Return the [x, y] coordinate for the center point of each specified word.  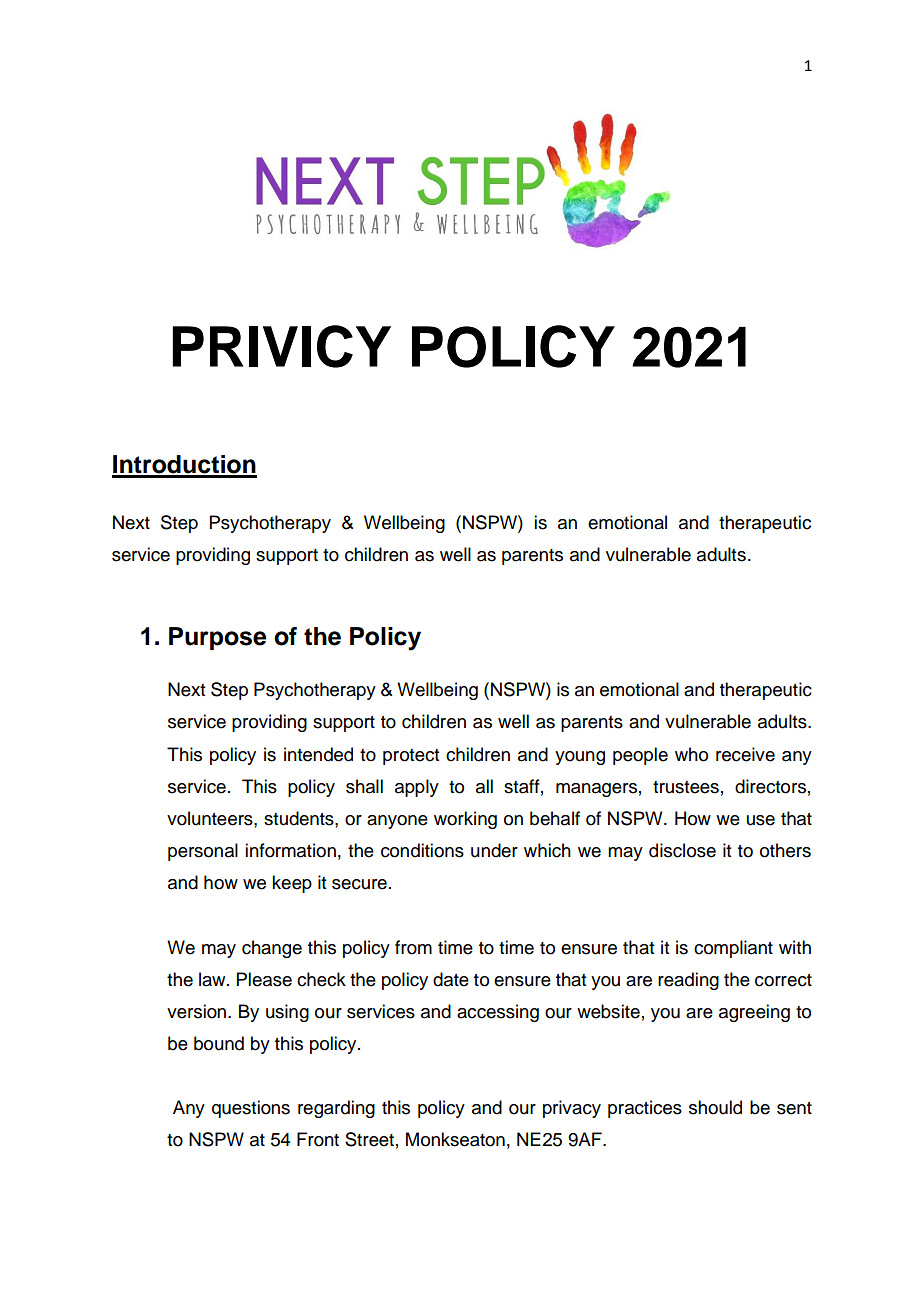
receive [745, 754]
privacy [572, 1109]
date [451, 979]
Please [264, 979]
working [465, 820]
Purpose [217, 638]
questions [251, 1109]
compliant [733, 949]
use [761, 820]
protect [411, 757]
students [300, 818]
